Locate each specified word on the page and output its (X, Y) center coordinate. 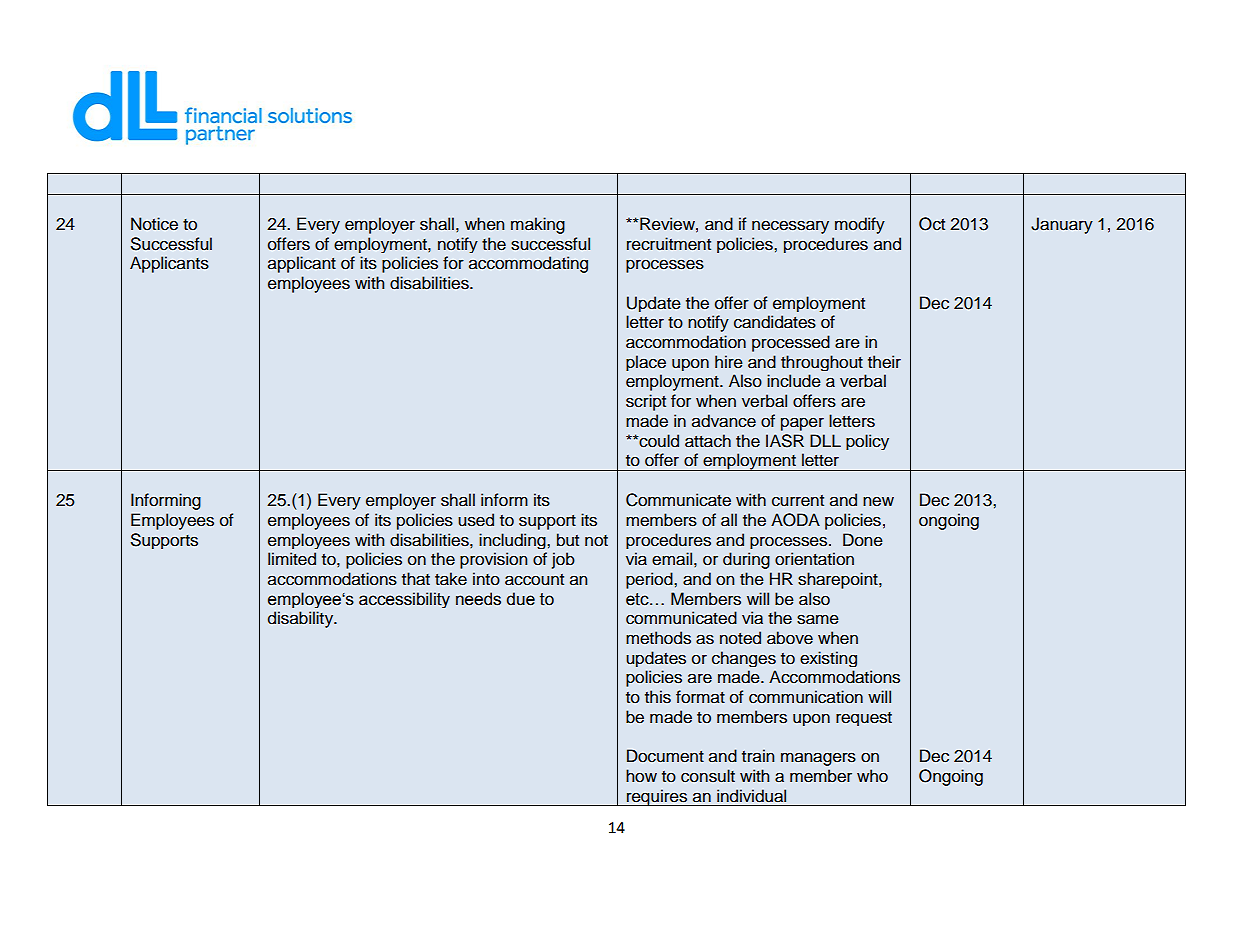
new (878, 501)
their (884, 362)
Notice (154, 224)
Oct (932, 224)
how (641, 776)
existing (828, 659)
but (568, 540)
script (646, 402)
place (646, 363)
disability (302, 619)
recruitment (669, 244)
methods (658, 638)
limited (292, 559)
